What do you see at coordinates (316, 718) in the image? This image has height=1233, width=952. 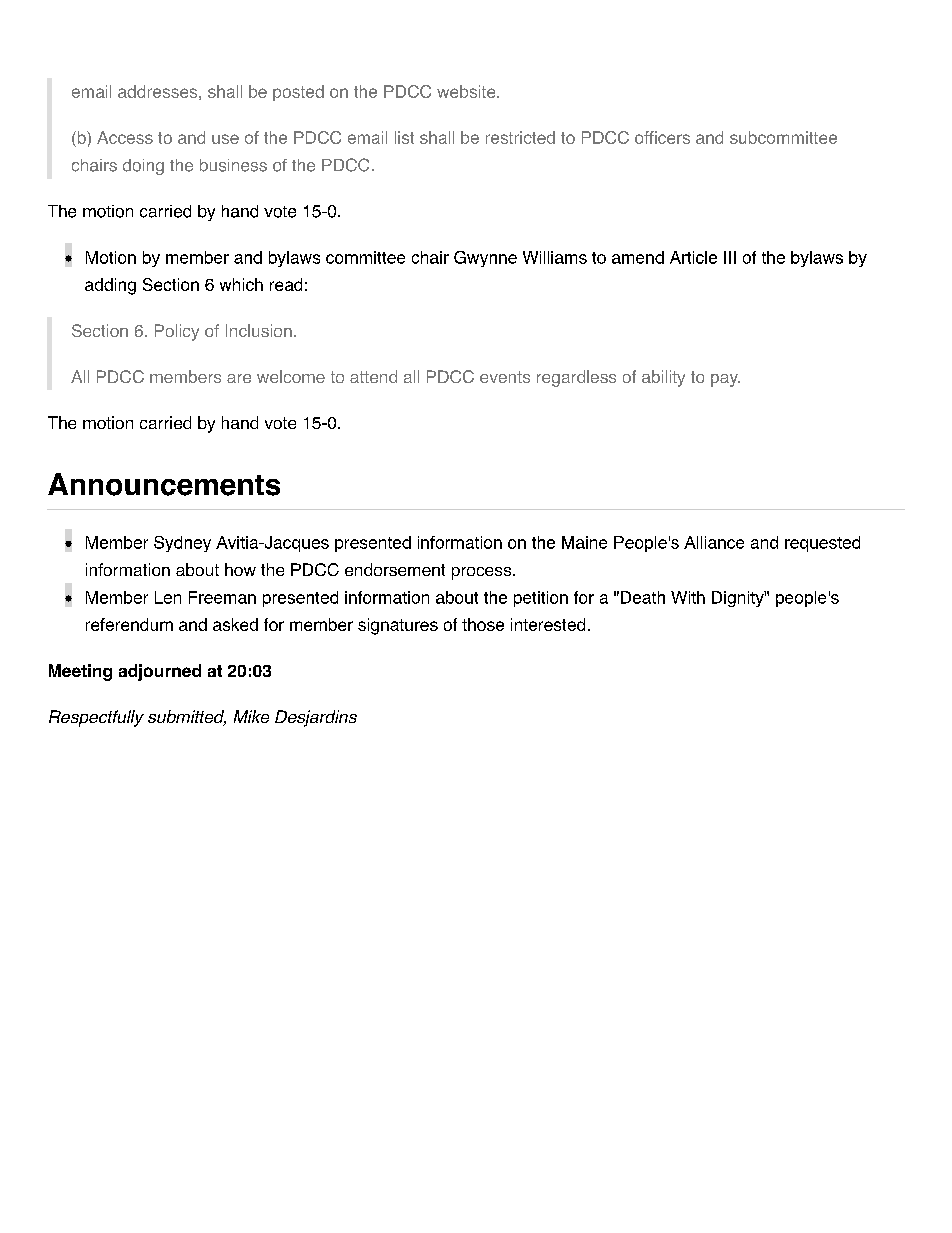 I see `Desjardins` at bounding box center [316, 718].
